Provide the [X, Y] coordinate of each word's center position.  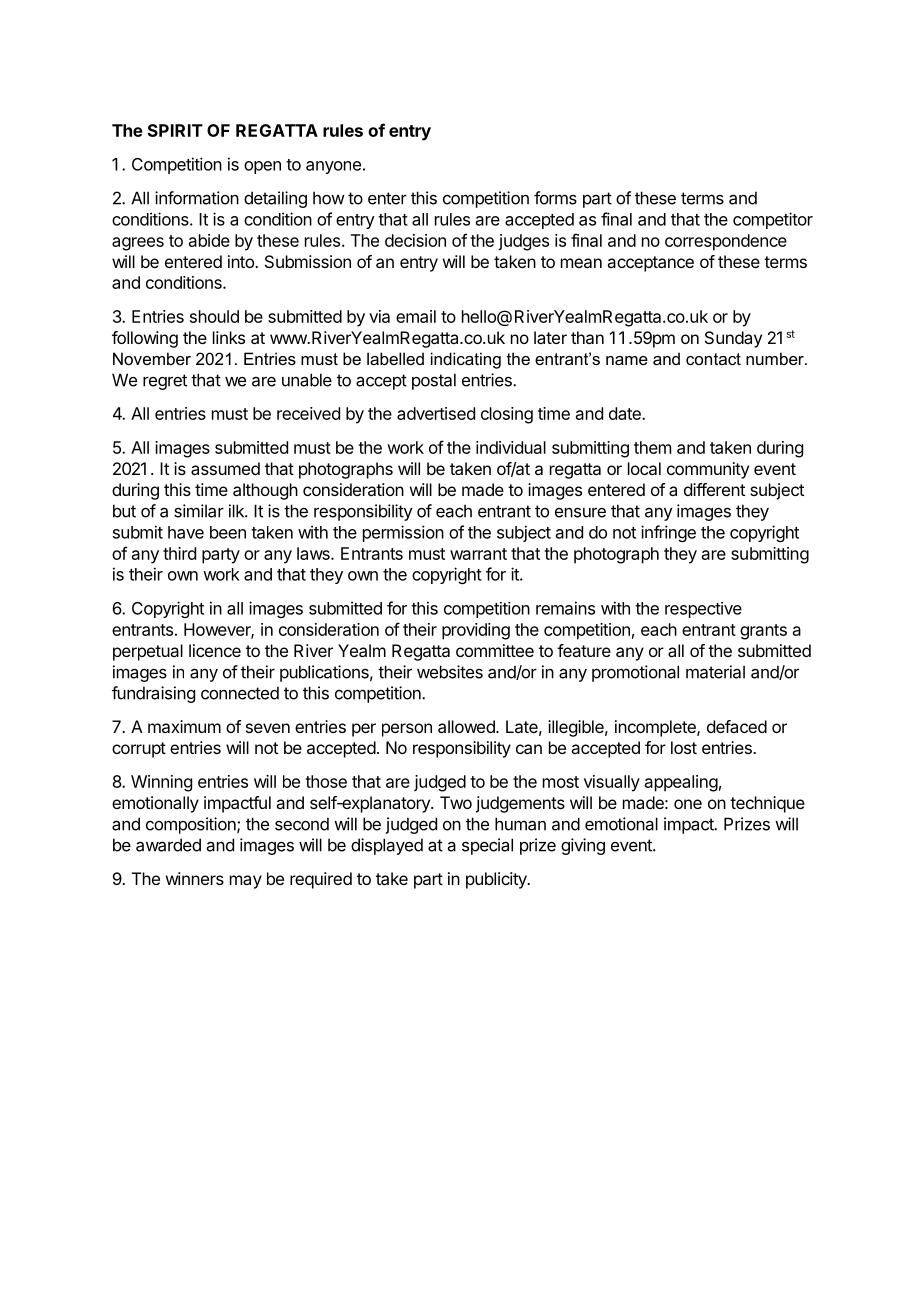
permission [403, 533]
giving [583, 846]
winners [195, 878]
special [487, 846]
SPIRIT [175, 130]
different [714, 489]
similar [199, 511]
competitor [773, 220]
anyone [333, 167]
